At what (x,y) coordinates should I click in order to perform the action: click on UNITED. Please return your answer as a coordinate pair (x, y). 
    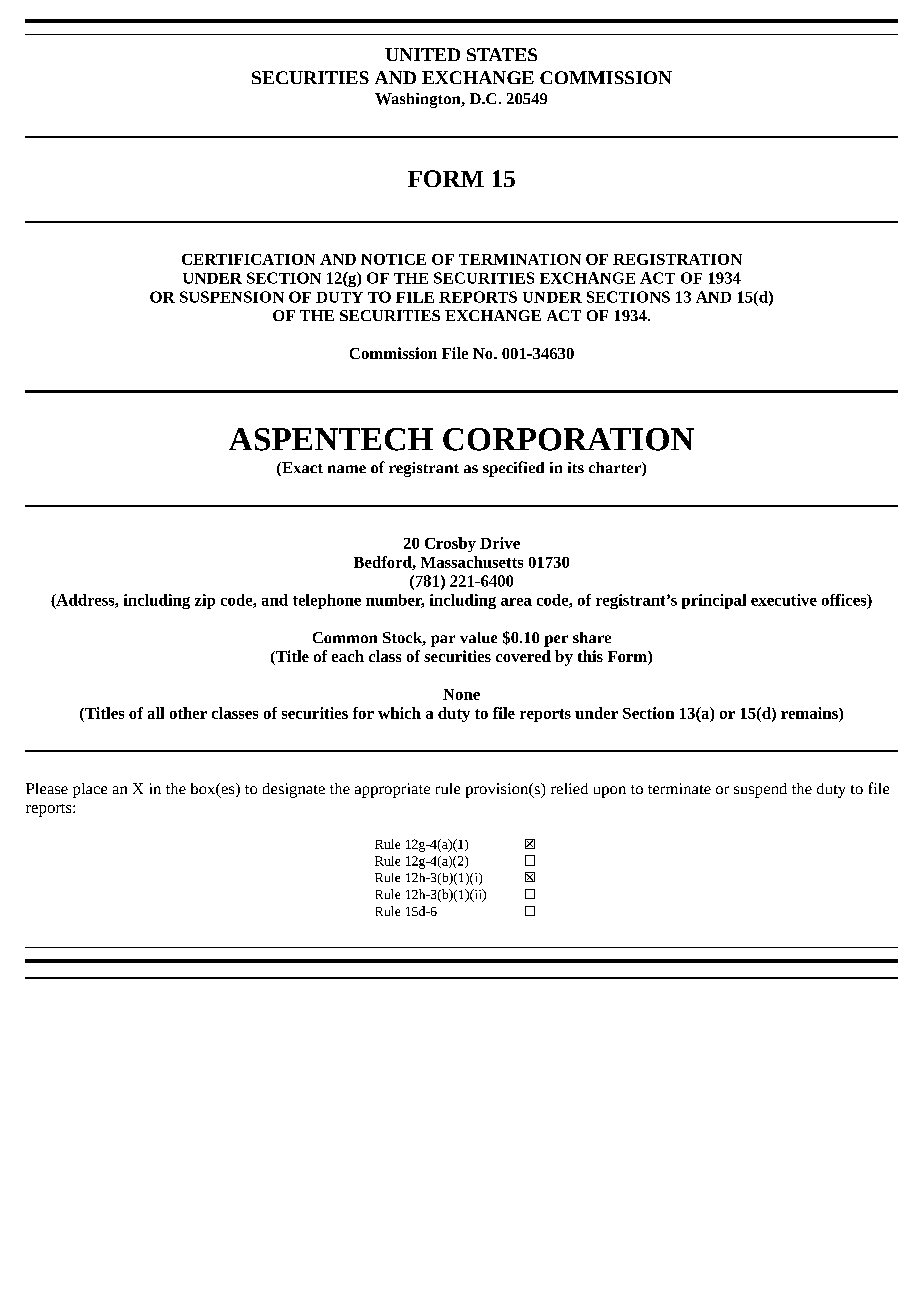
    Looking at the image, I should click on (422, 54).
